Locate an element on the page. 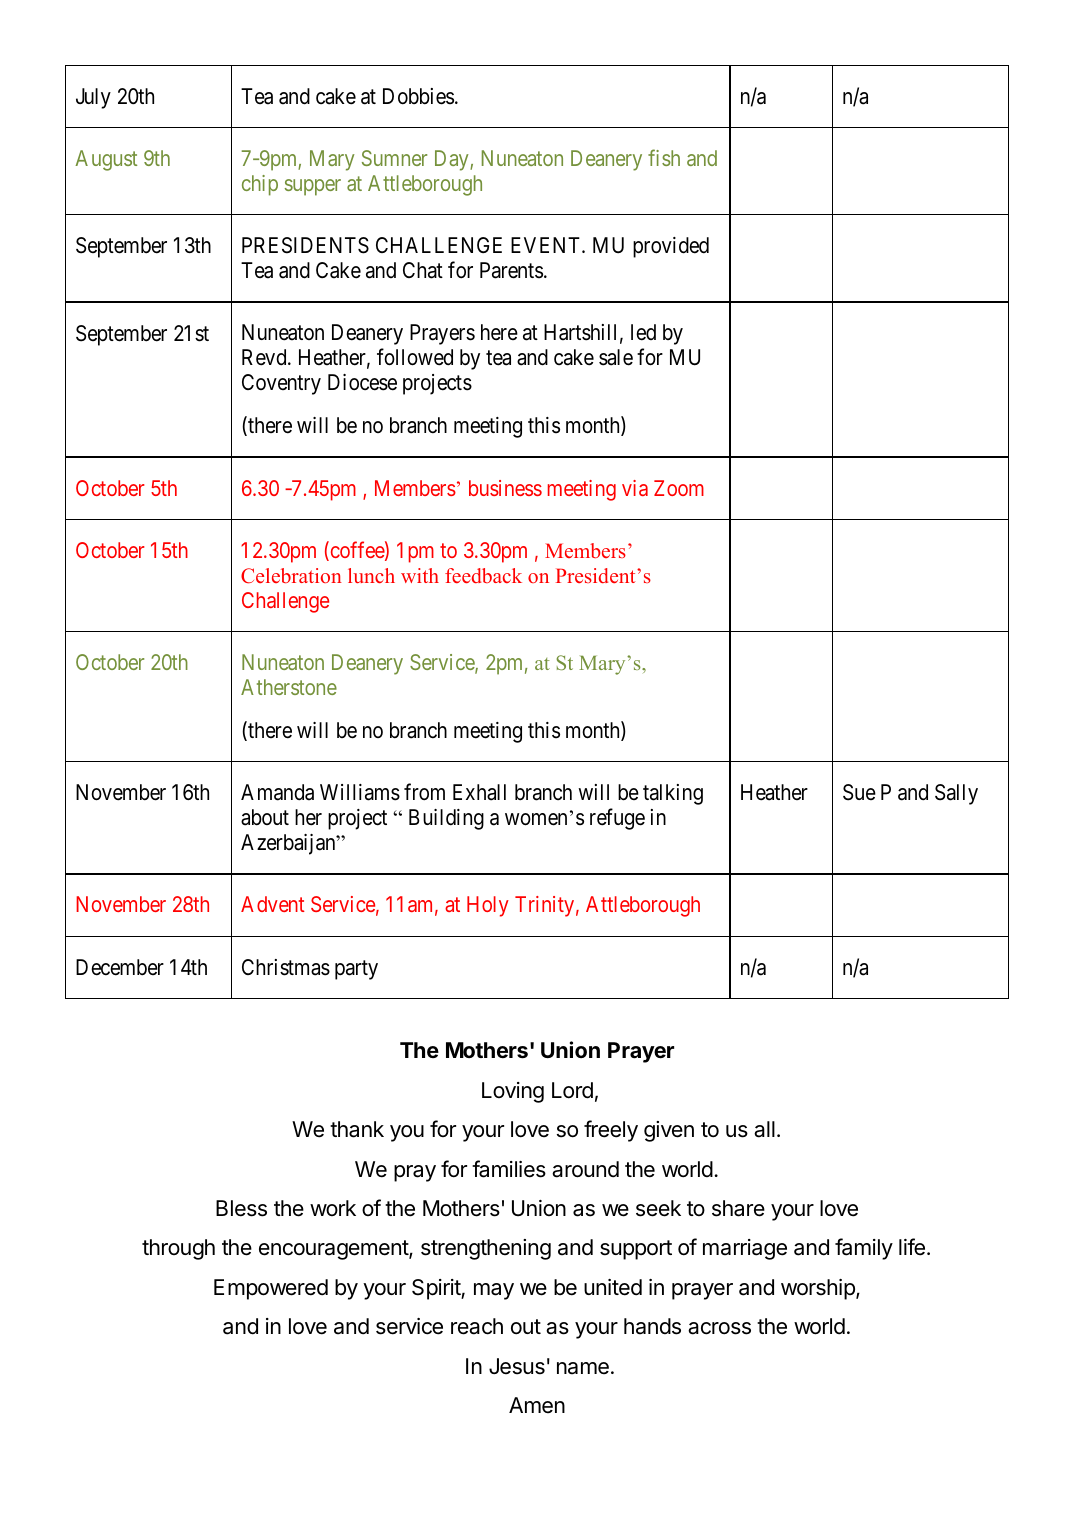  Day is located at coordinates (453, 160).
